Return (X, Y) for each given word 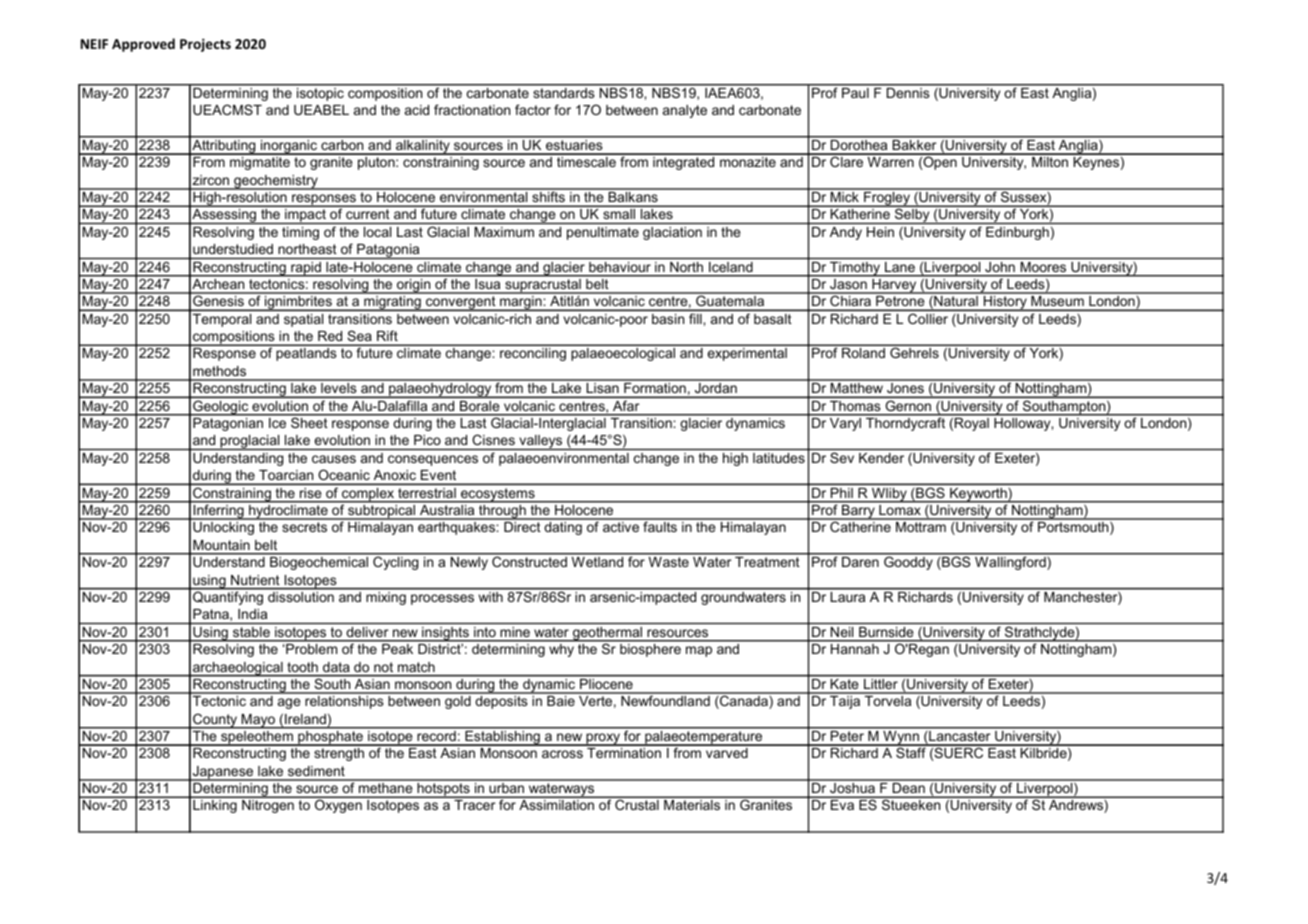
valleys (541, 442)
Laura (848, 597)
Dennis (908, 93)
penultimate (603, 233)
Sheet (309, 421)
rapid (306, 269)
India (252, 614)
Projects (205, 45)
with (491, 597)
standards (564, 93)
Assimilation (557, 805)
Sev (842, 457)
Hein (880, 232)
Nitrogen (268, 806)
